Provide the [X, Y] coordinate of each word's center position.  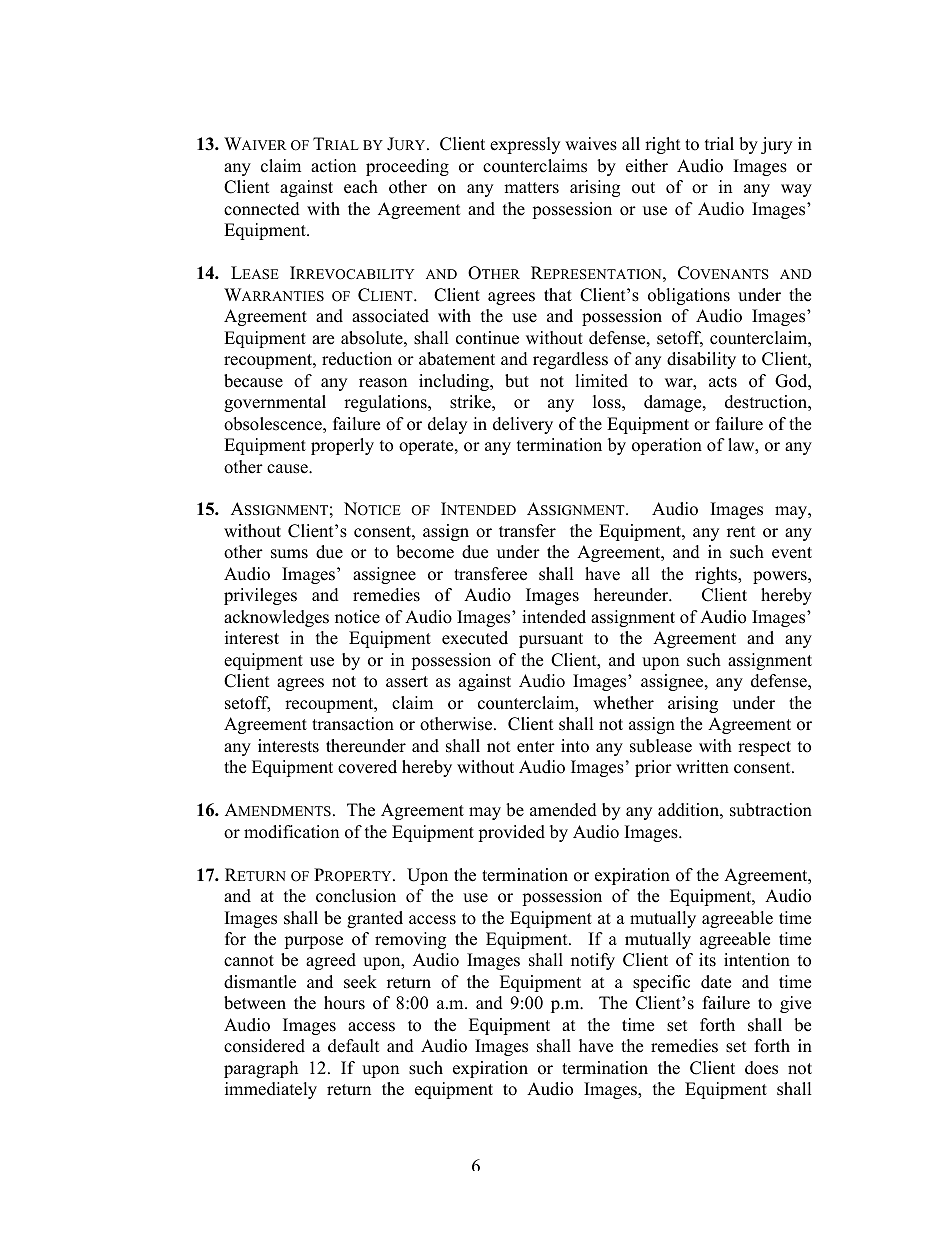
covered [367, 767]
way [796, 190]
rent [741, 532]
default [354, 1046]
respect [764, 748]
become [425, 552]
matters [531, 188]
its [707, 960]
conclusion [356, 896]
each [361, 187]
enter [536, 747]
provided [511, 833]
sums [289, 554]
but [517, 381]
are [323, 340]
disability [701, 360]
